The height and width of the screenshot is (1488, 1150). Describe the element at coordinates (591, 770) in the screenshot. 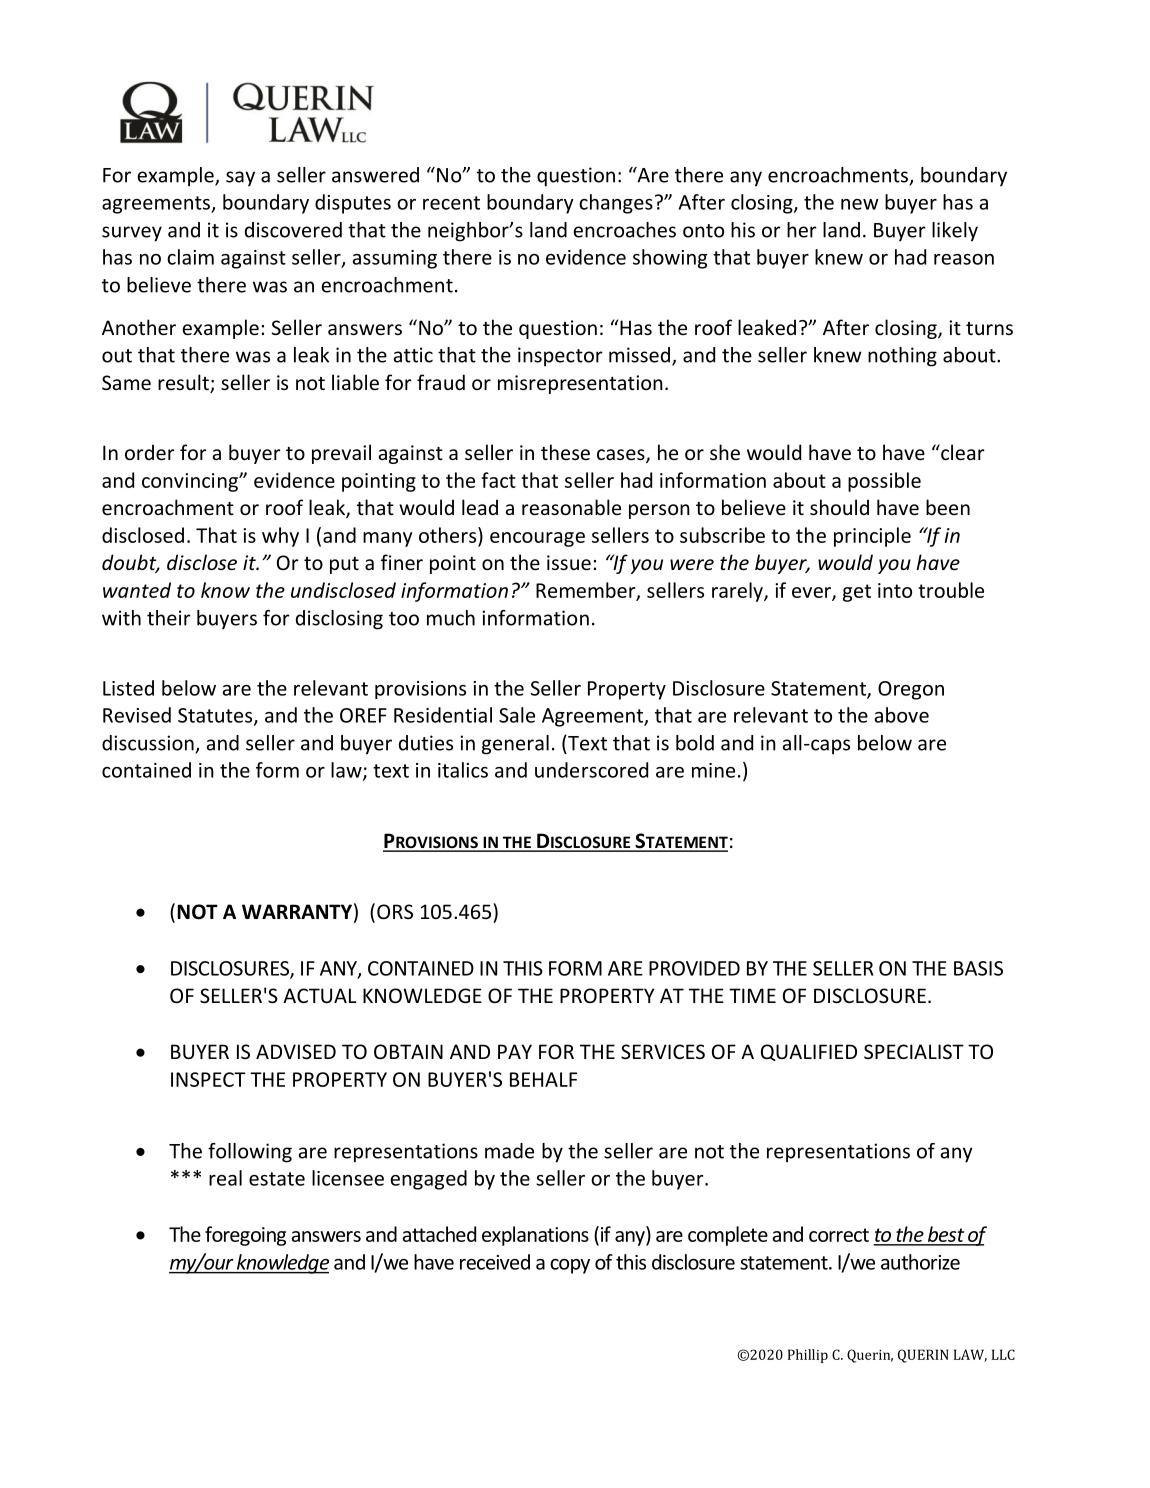

I see `underscored` at that location.
